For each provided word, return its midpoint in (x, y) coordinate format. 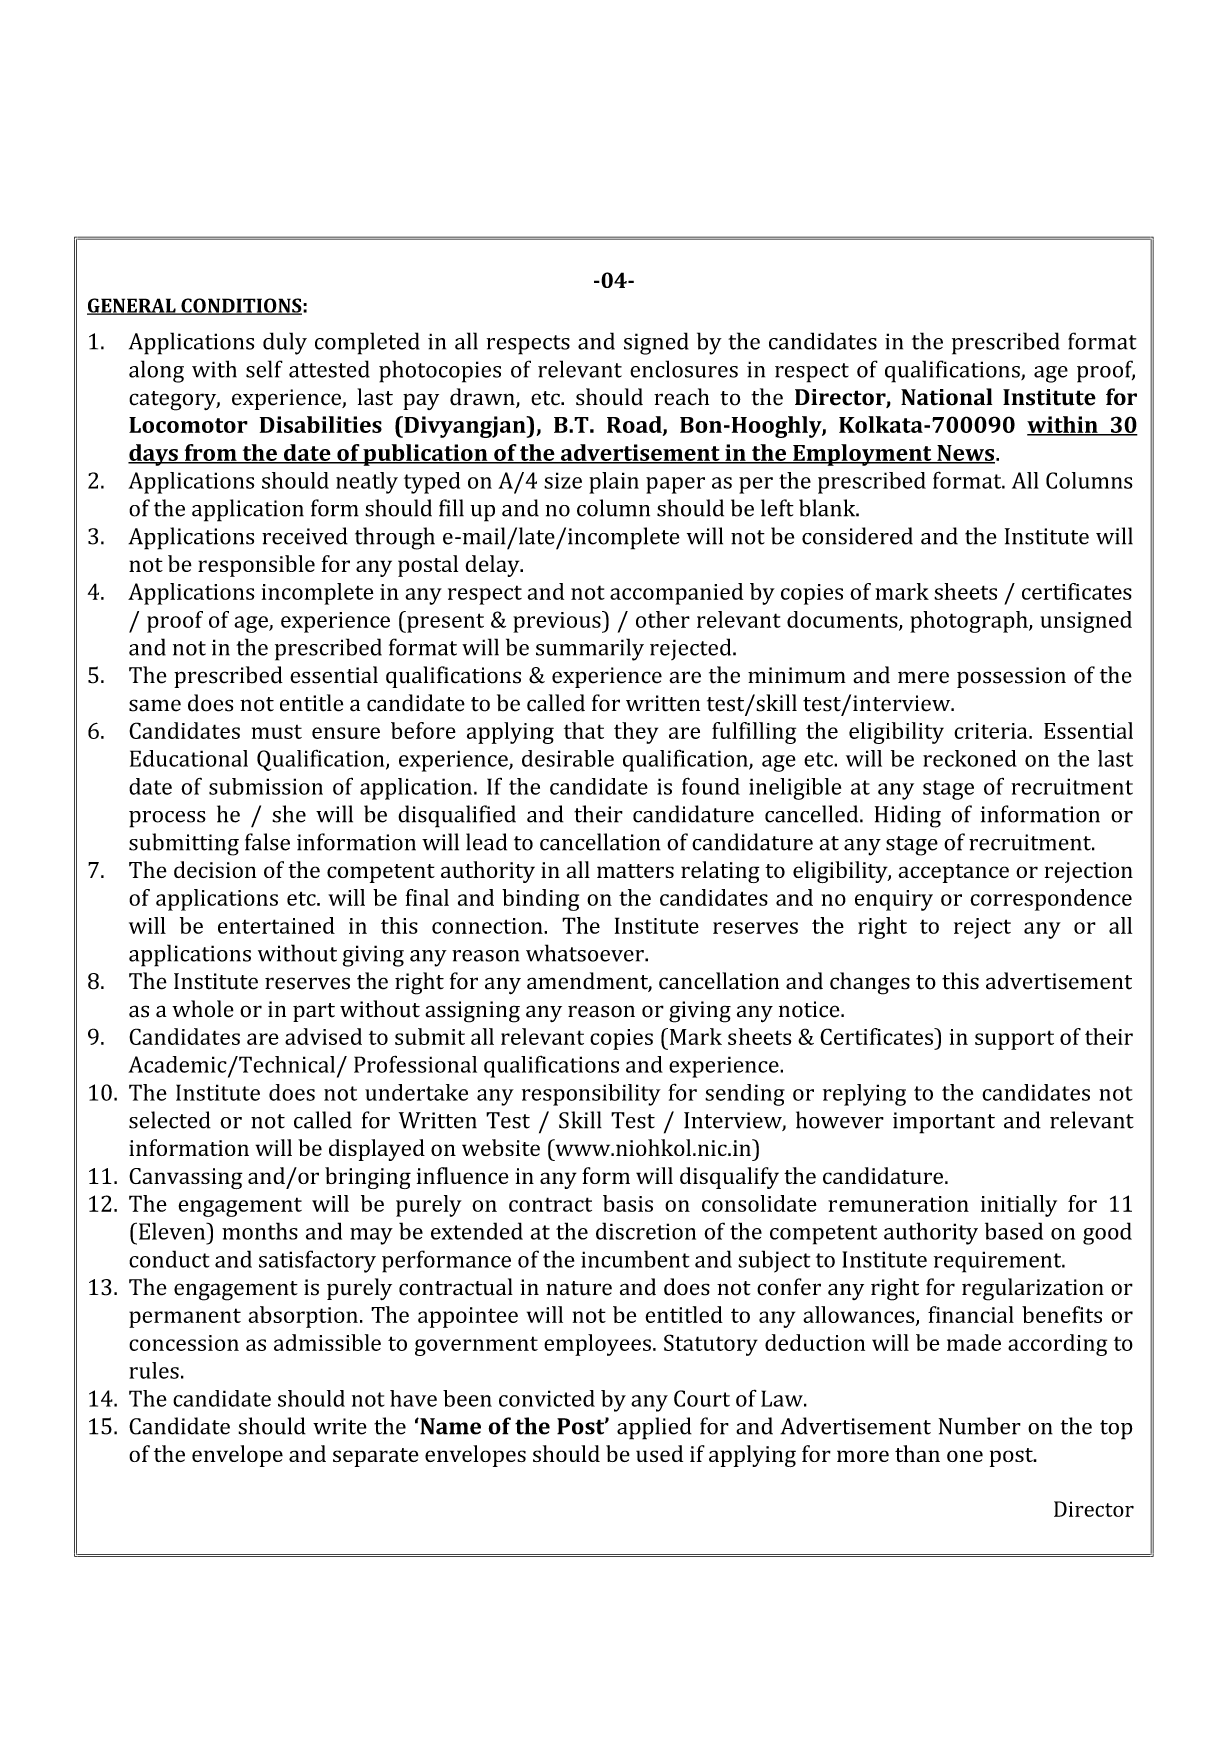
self (264, 369)
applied (654, 1428)
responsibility (591, 1095)
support (1014, 1040)
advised (323, 1036)
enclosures (684, 369)
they (636, 733)
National (946, 397)
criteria (992, 731)
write (340, 1426)
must (277, 732)
